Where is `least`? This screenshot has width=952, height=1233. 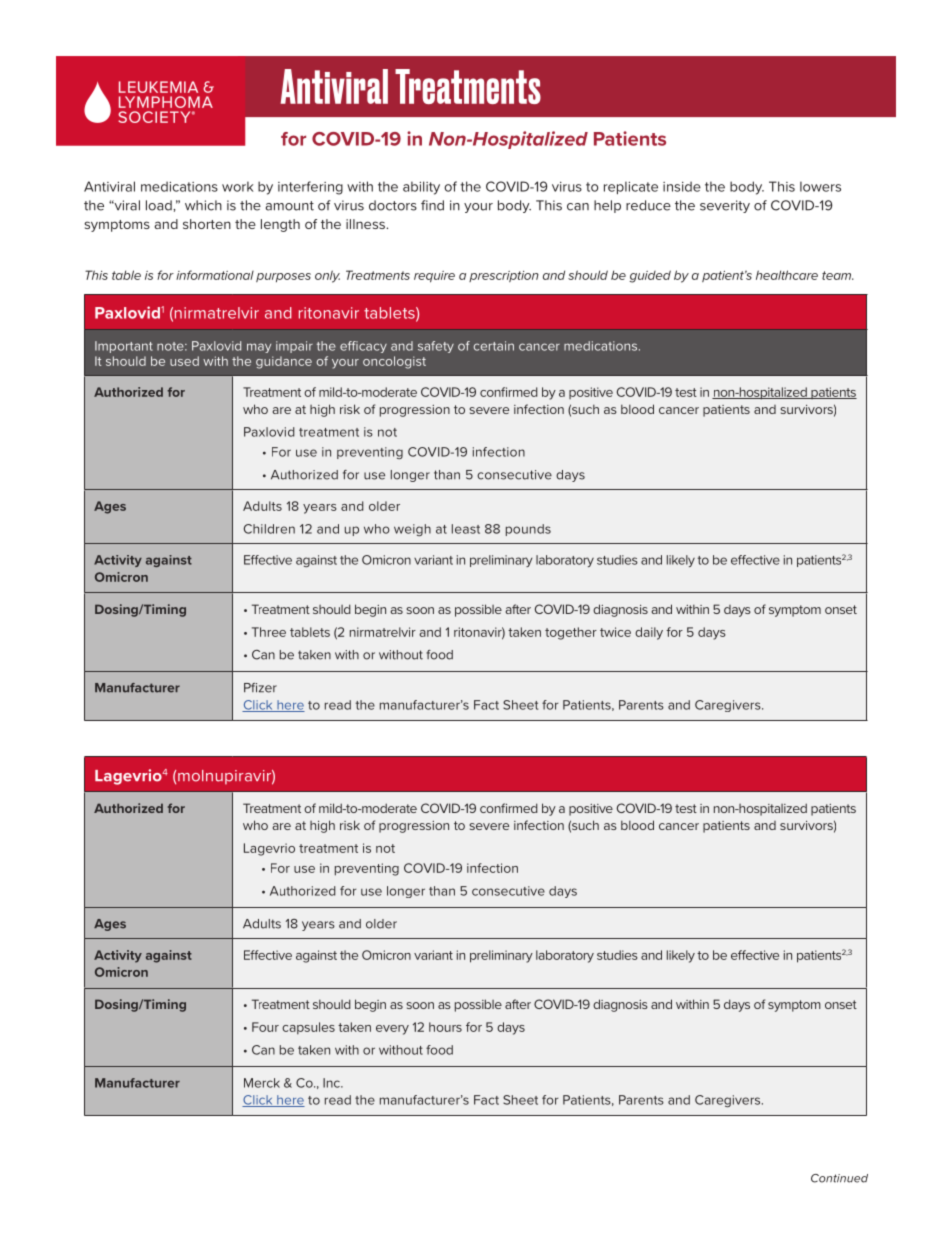 least is located at coordinates (466, 529).
